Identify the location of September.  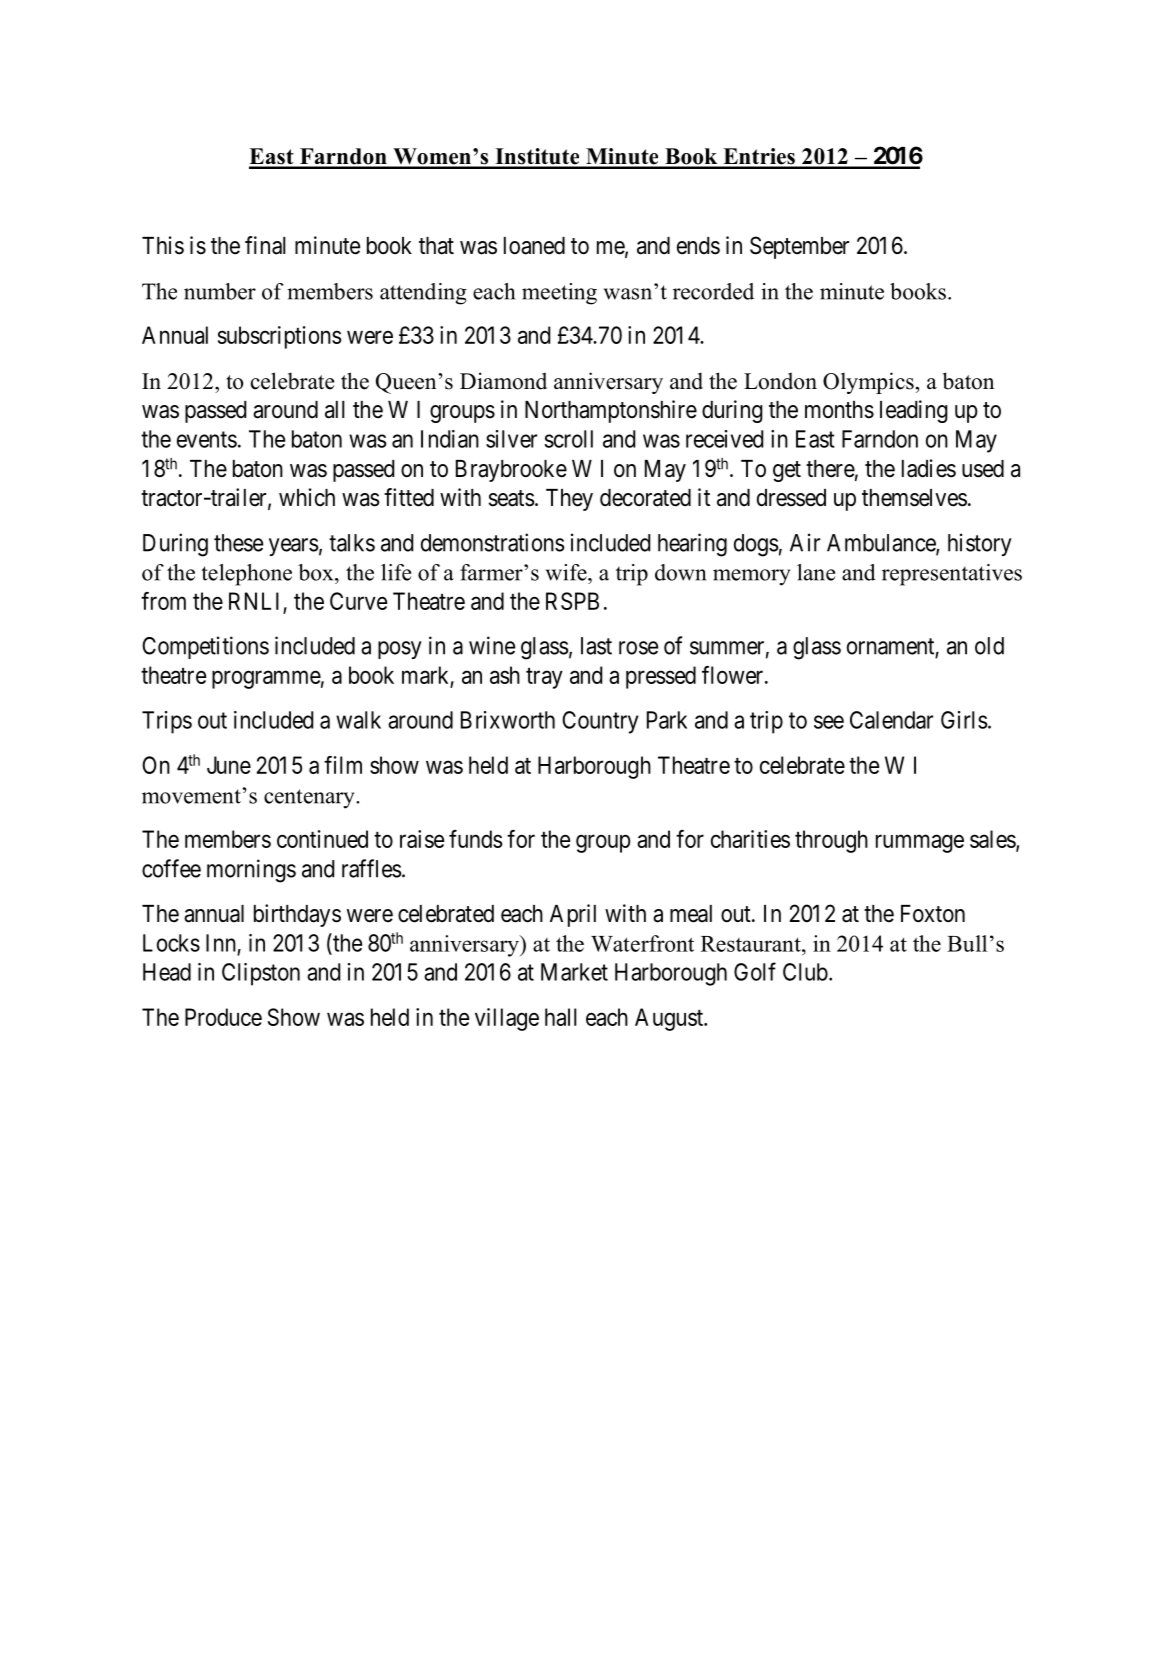
(799, 247).
